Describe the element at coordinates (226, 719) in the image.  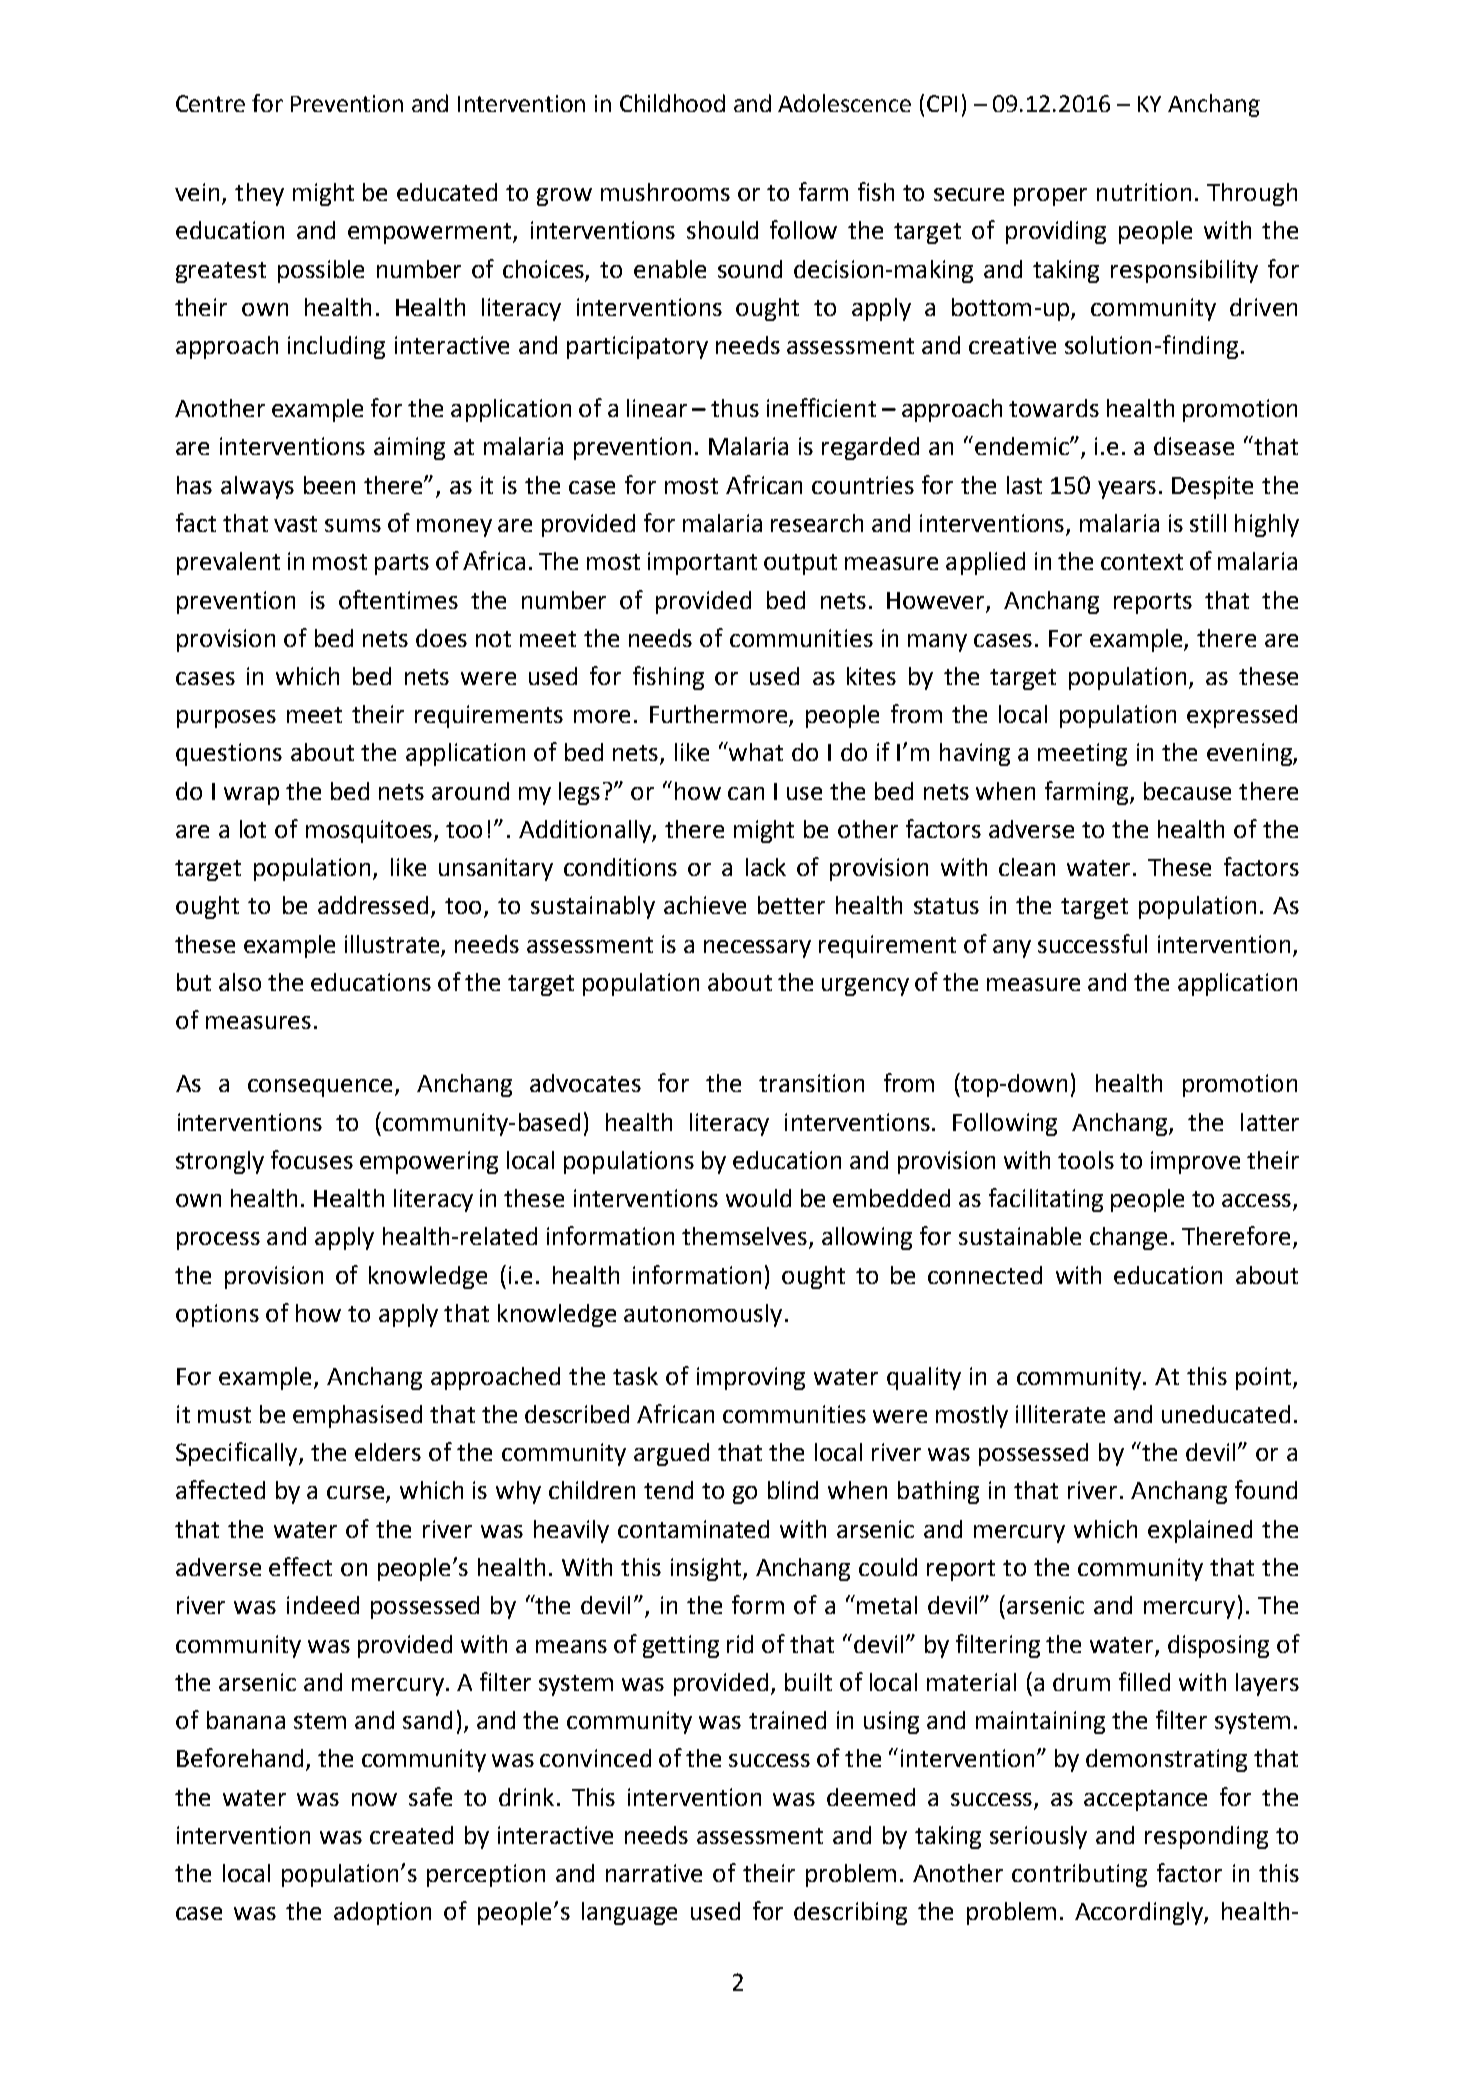
I see `purposes` at that location.
